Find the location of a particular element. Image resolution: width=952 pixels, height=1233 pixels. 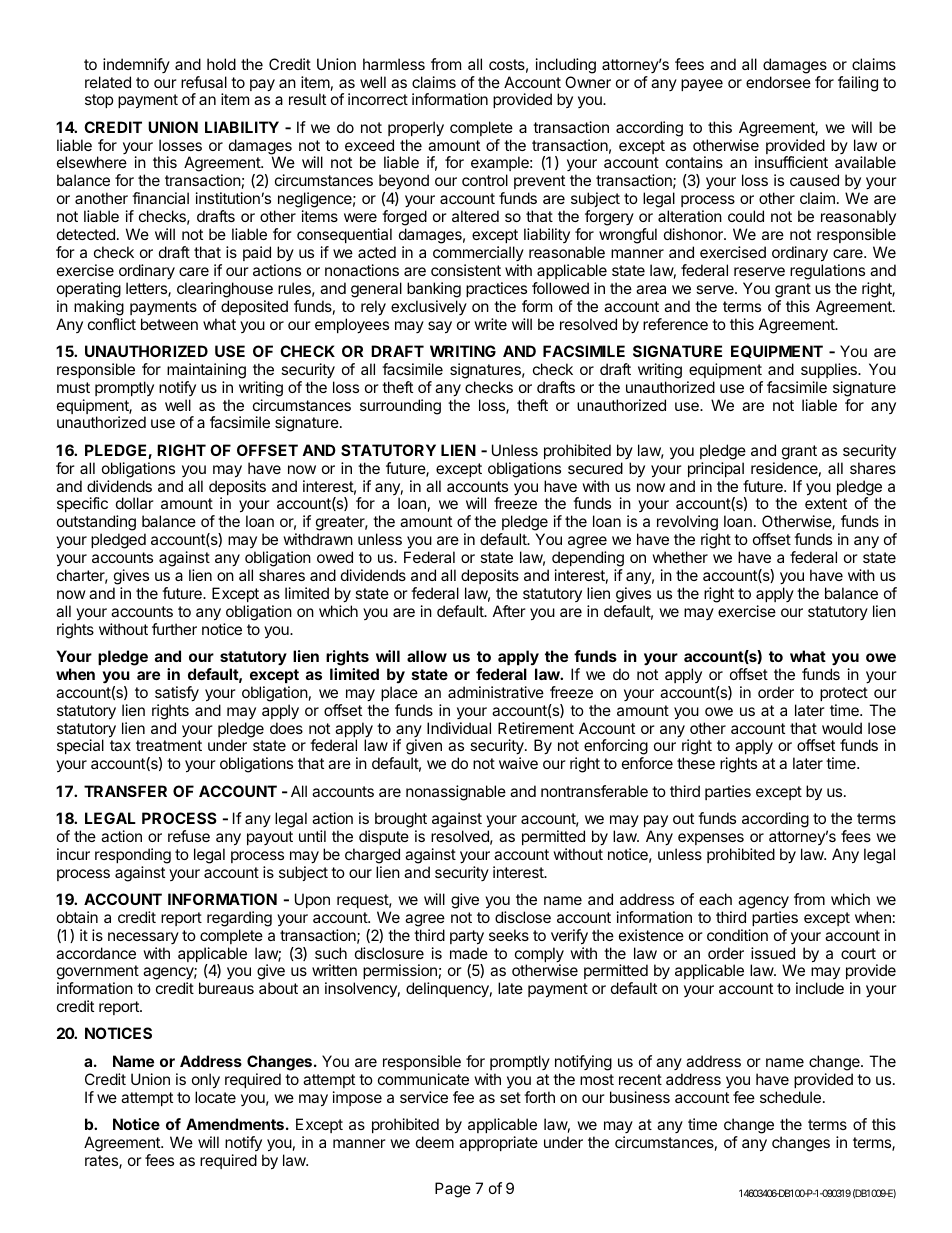

payee is located at coordinates (702, 85).
